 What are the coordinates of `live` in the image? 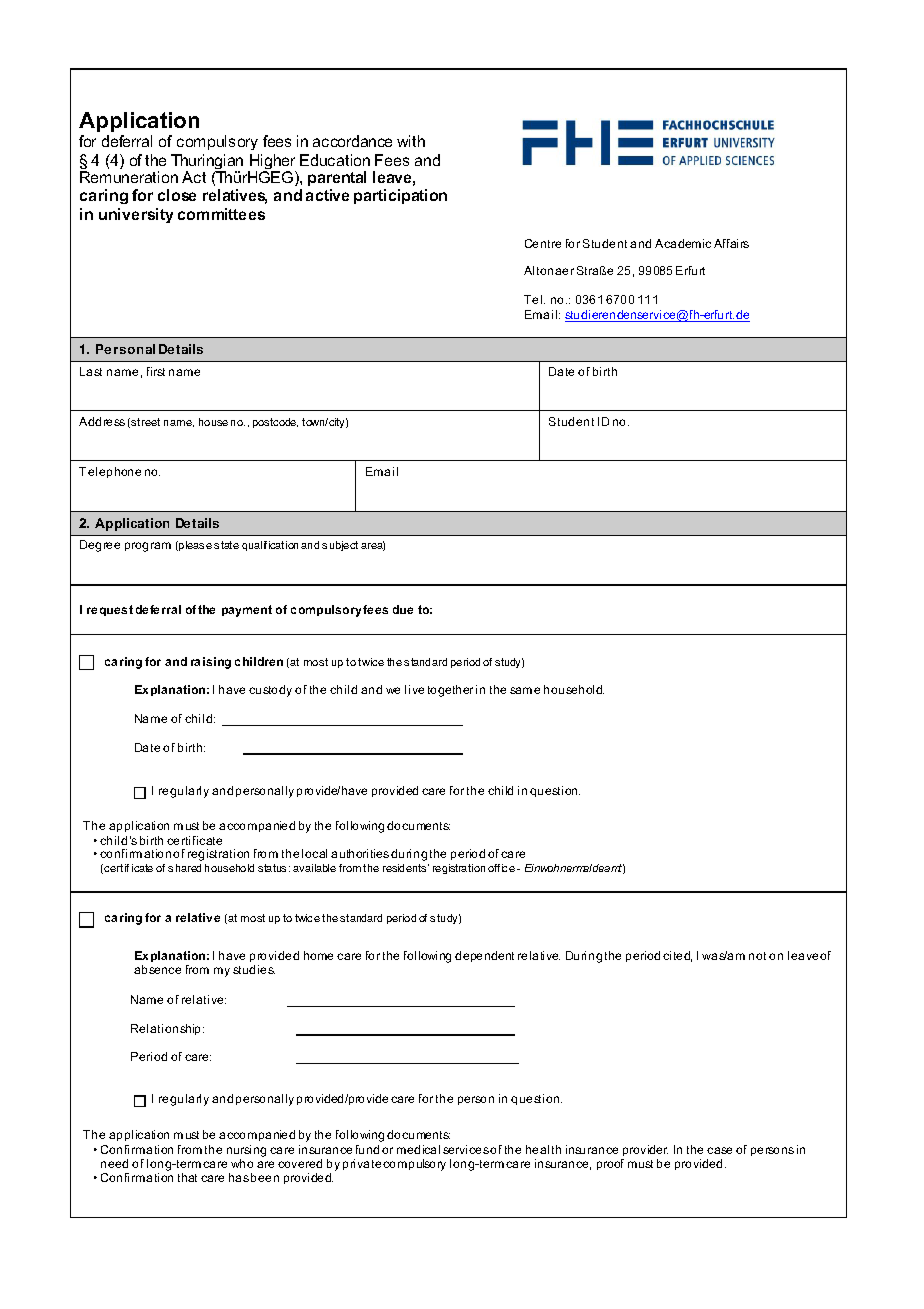 It's located at (414, 689).
